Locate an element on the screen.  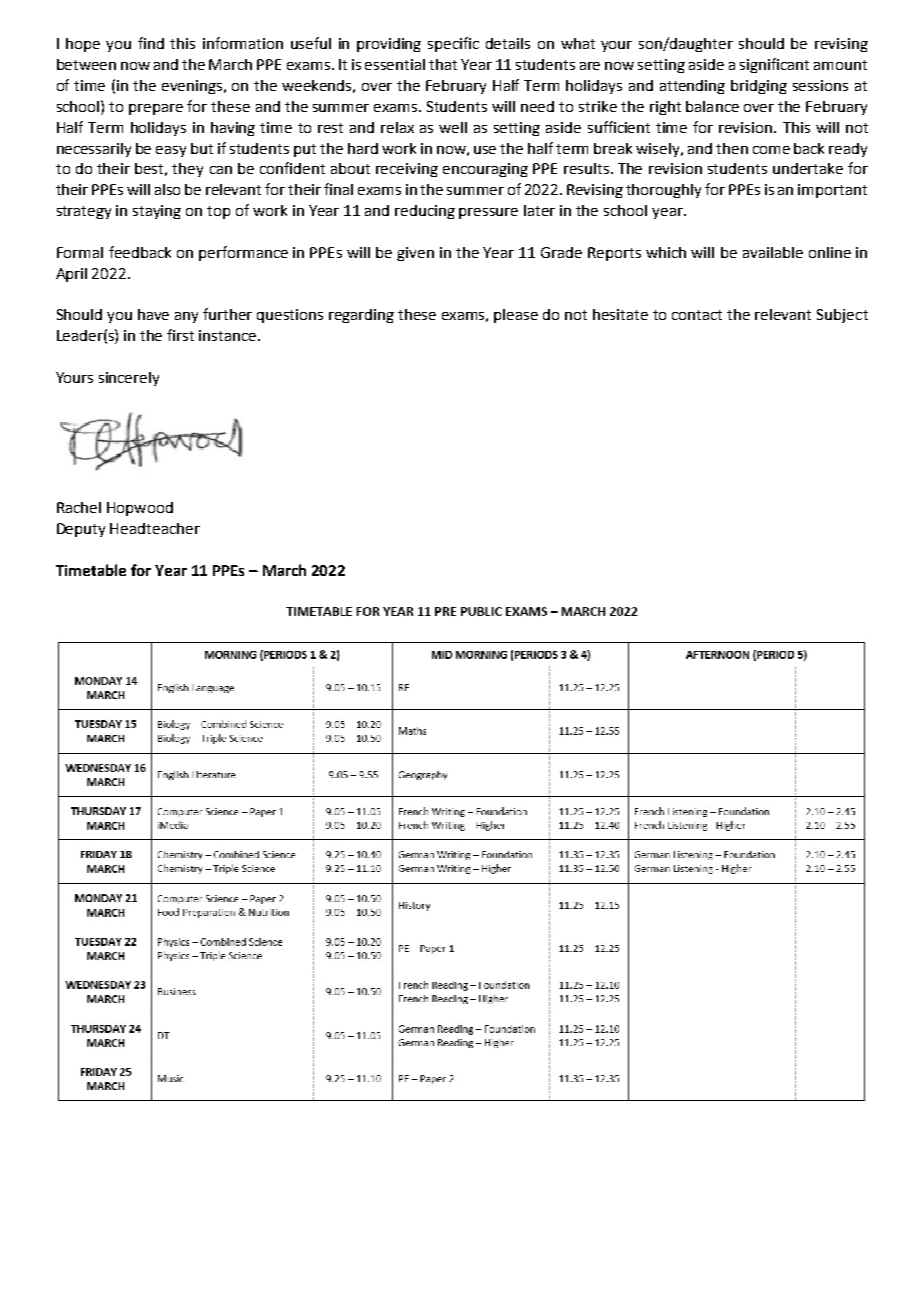
contact is located at coordinates (697, 315).
